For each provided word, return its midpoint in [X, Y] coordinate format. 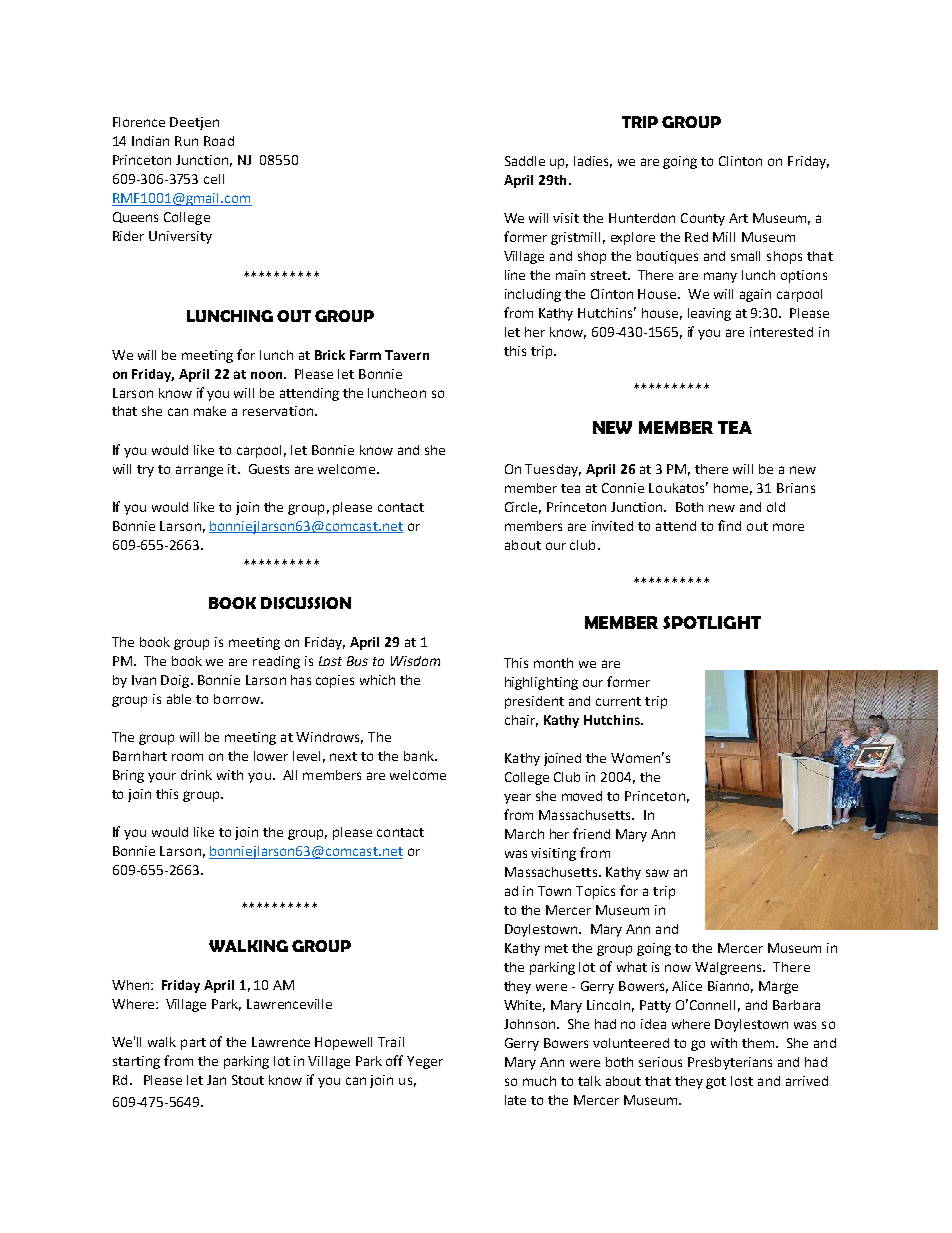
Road [219, 141]
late [515, 1100]
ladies [593, 162]
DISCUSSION [306, 603]
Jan [216, 1080]
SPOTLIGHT [712, 622]
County [703, 219]
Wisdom [415, 661]
